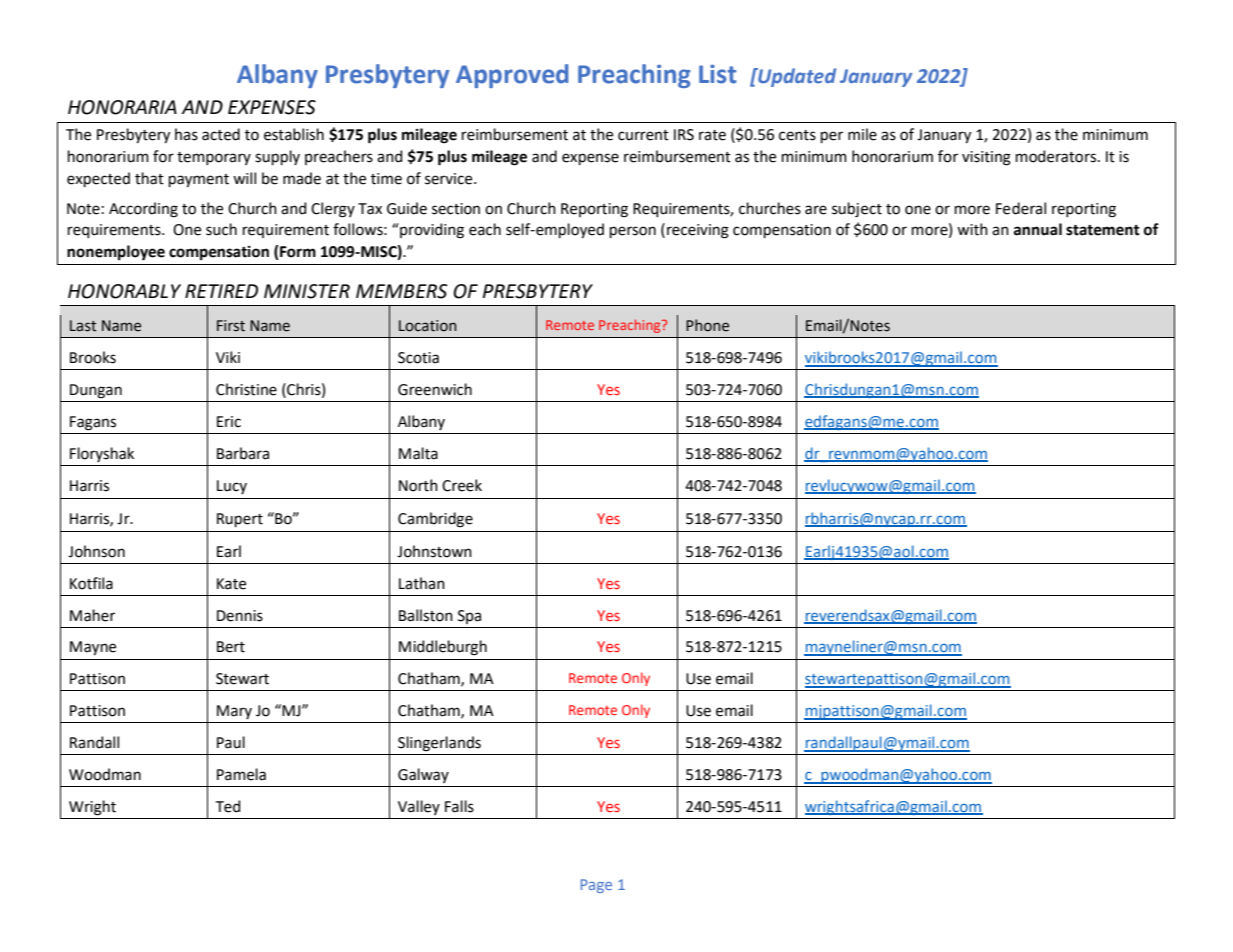 The image size is (1233, 952). I want to click on Page, so click(596, 886).
